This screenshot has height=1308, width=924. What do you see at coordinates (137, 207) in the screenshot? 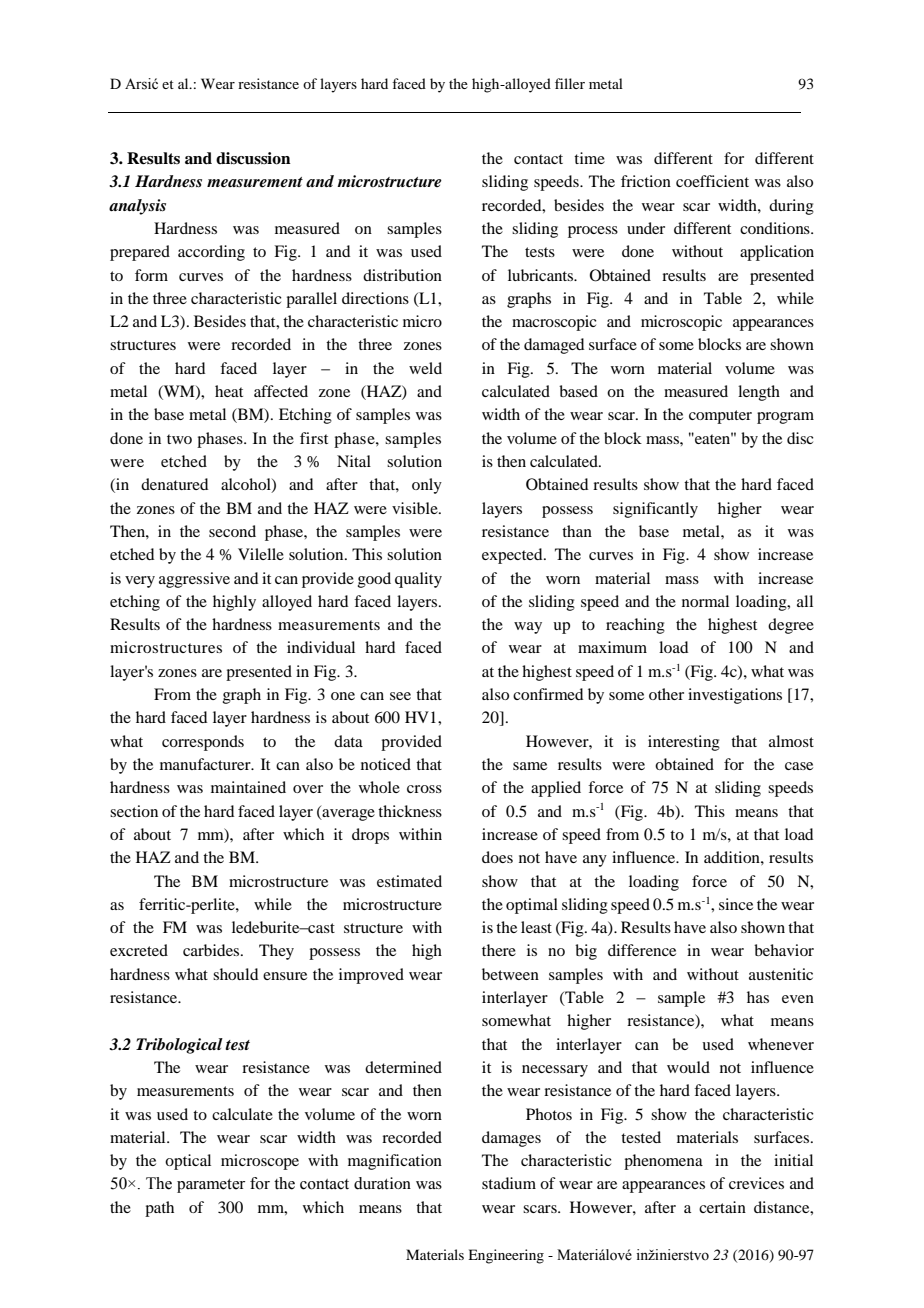
I see `analysis` at bounding box center [137, 207].
